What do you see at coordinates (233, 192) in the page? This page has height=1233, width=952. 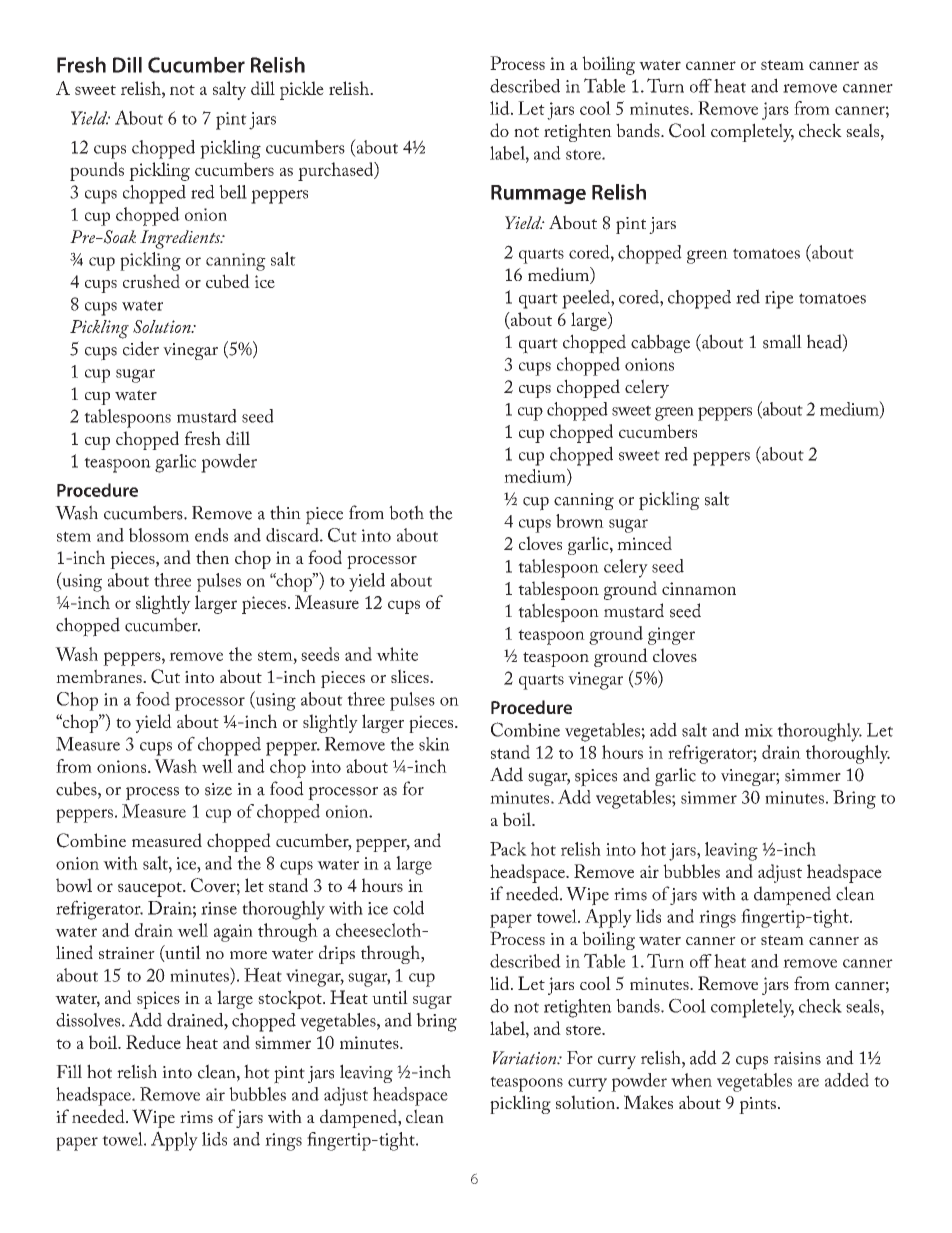 I see `bell` at bounding box center [233, 192].
